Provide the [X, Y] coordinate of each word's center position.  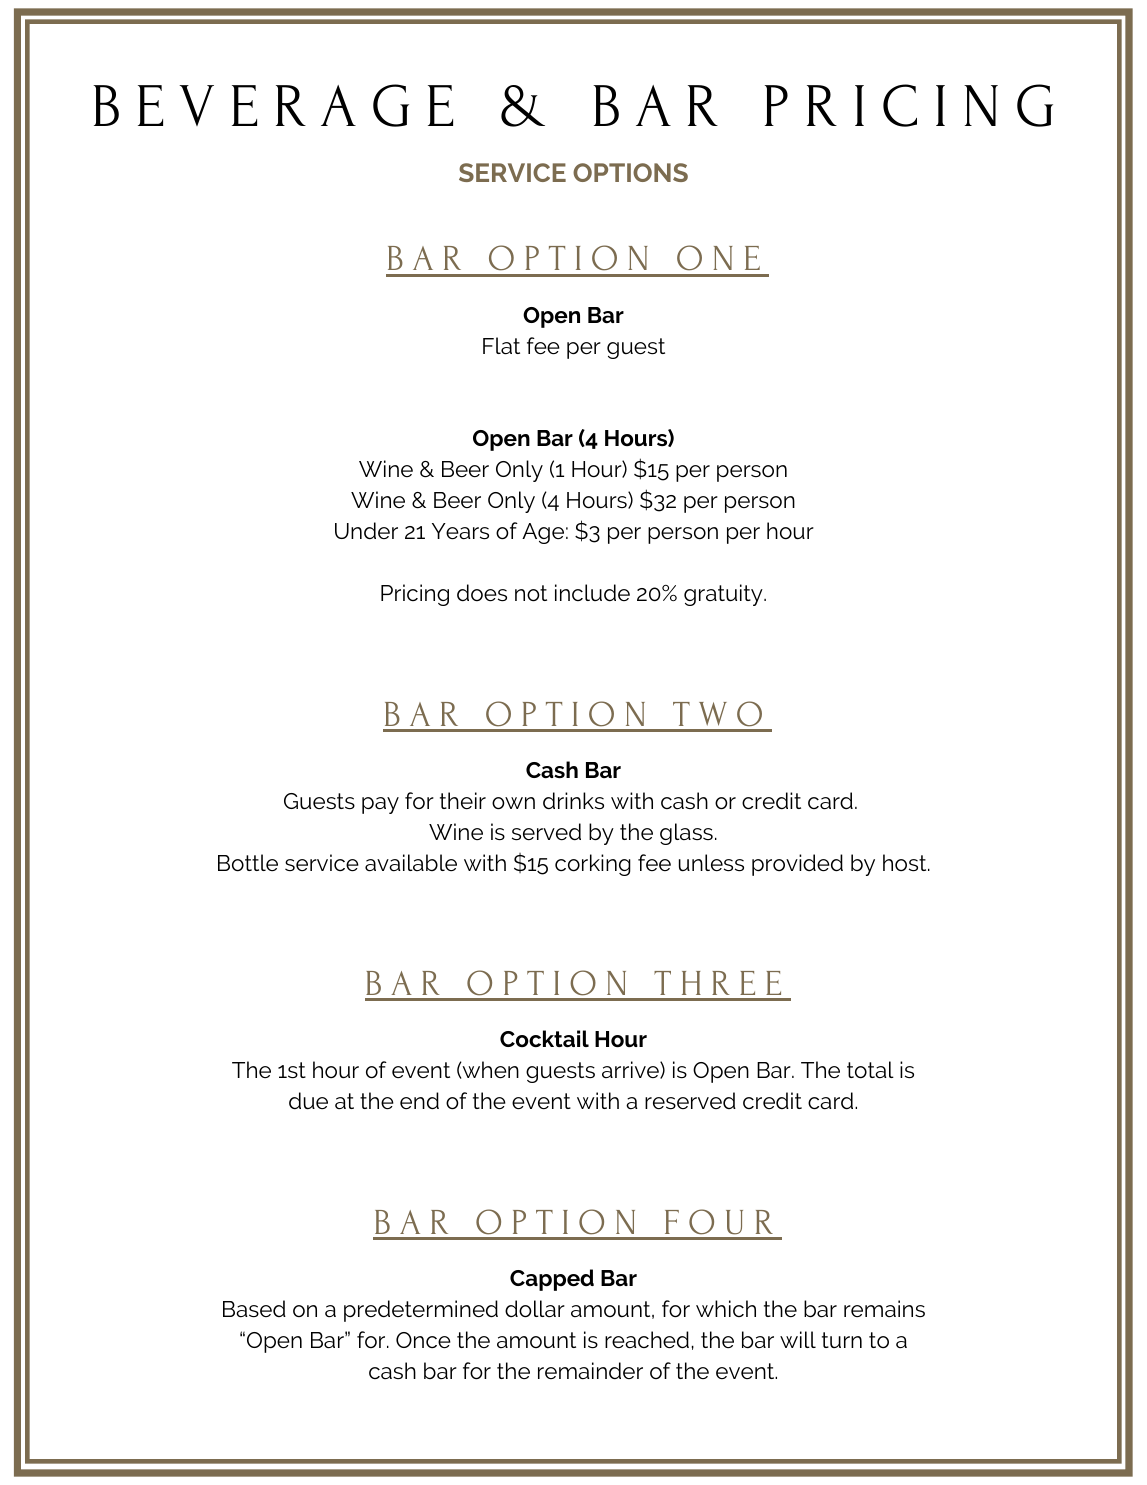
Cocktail [544, 1038]
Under [366, 530]
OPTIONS [630, 172]
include [592, 592]
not [531, 593]
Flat [501, 346]
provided [797, 865]
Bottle [248, 863]
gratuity [724, 595]
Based [254, 1309]
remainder [590, 1371]
